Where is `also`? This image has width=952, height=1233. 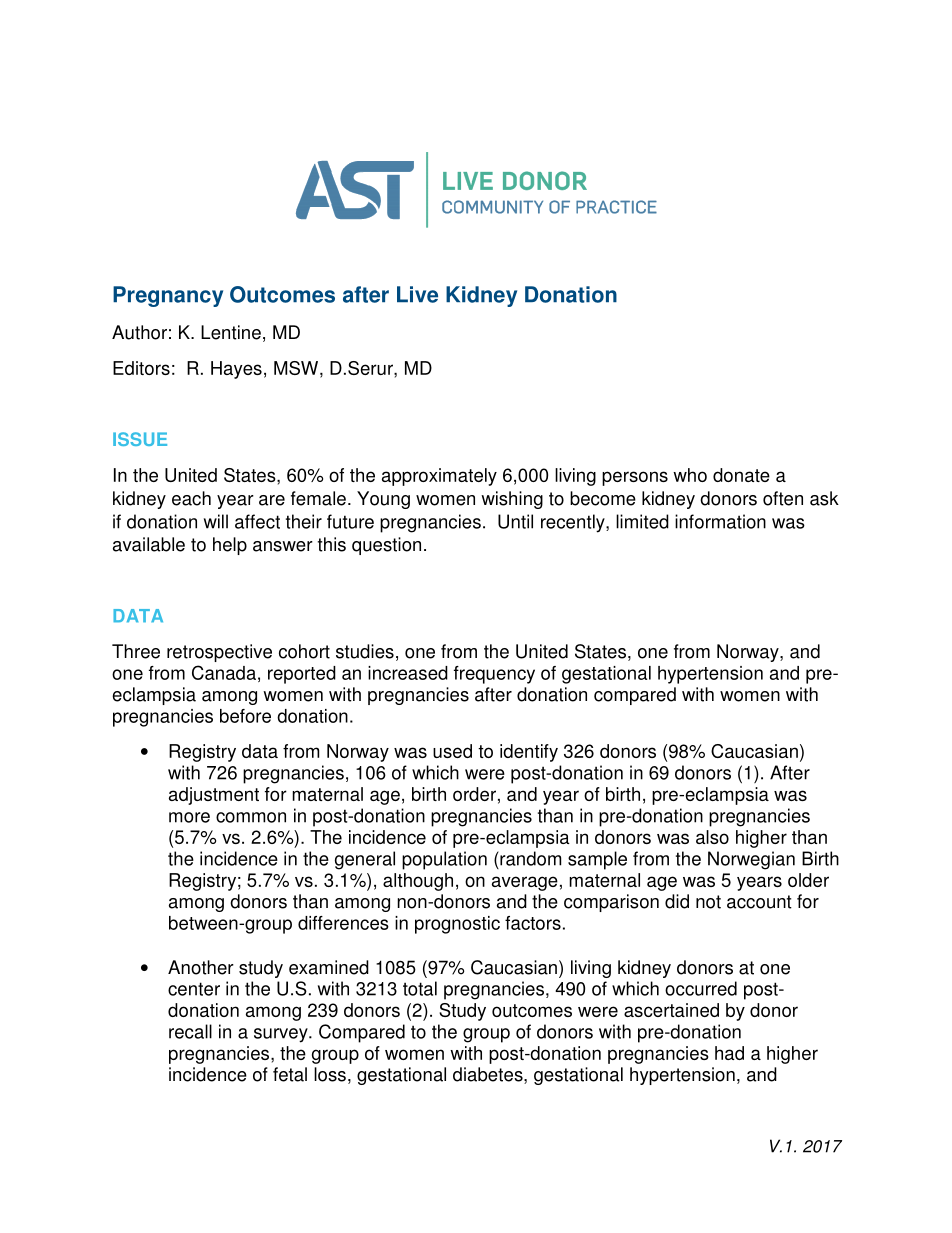 also is located at coordinates (712, 837).
